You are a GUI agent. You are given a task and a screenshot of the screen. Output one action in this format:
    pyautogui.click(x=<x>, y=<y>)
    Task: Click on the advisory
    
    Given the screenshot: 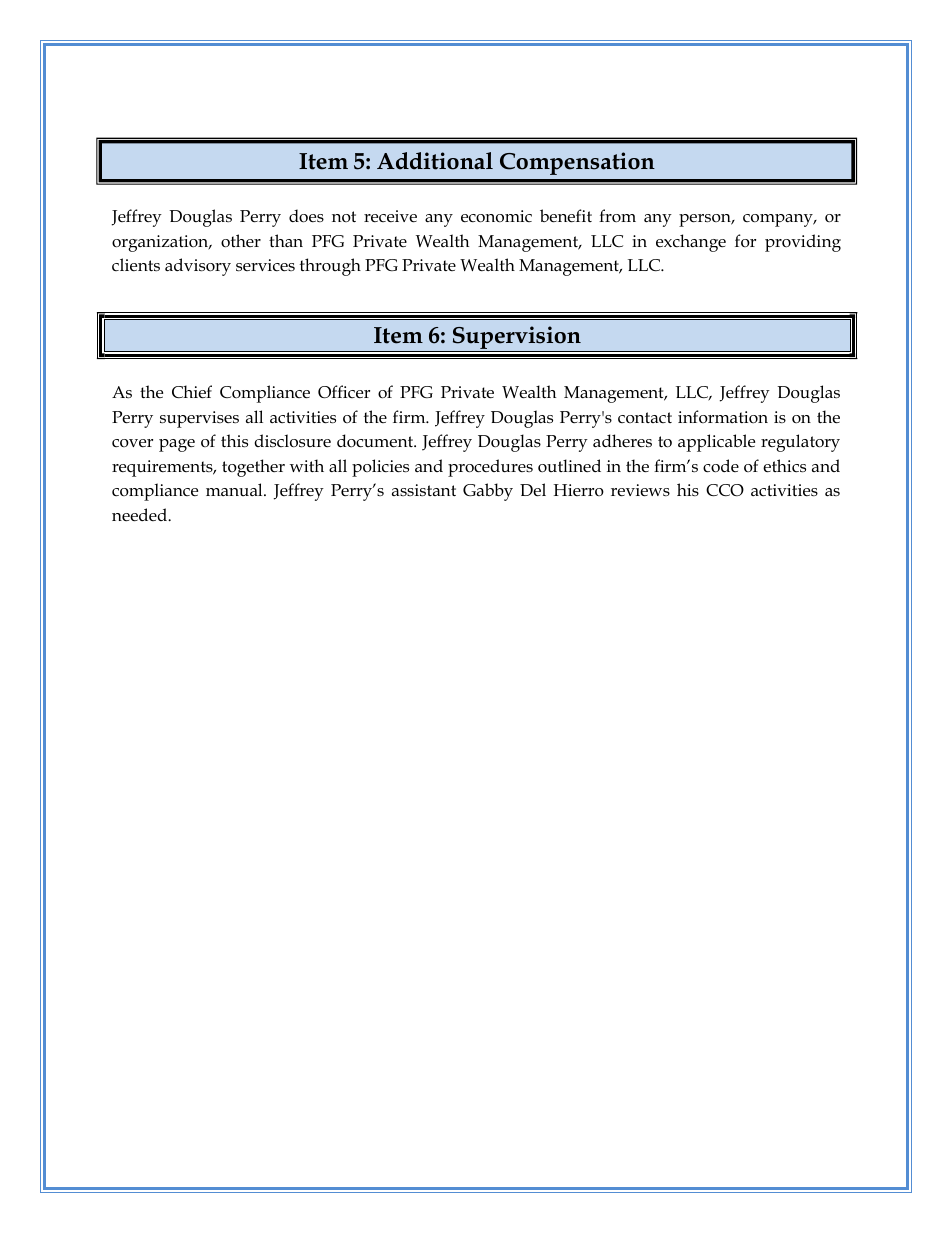 What is the action you would take?
    pyautogui.click(x=198, y=267)
